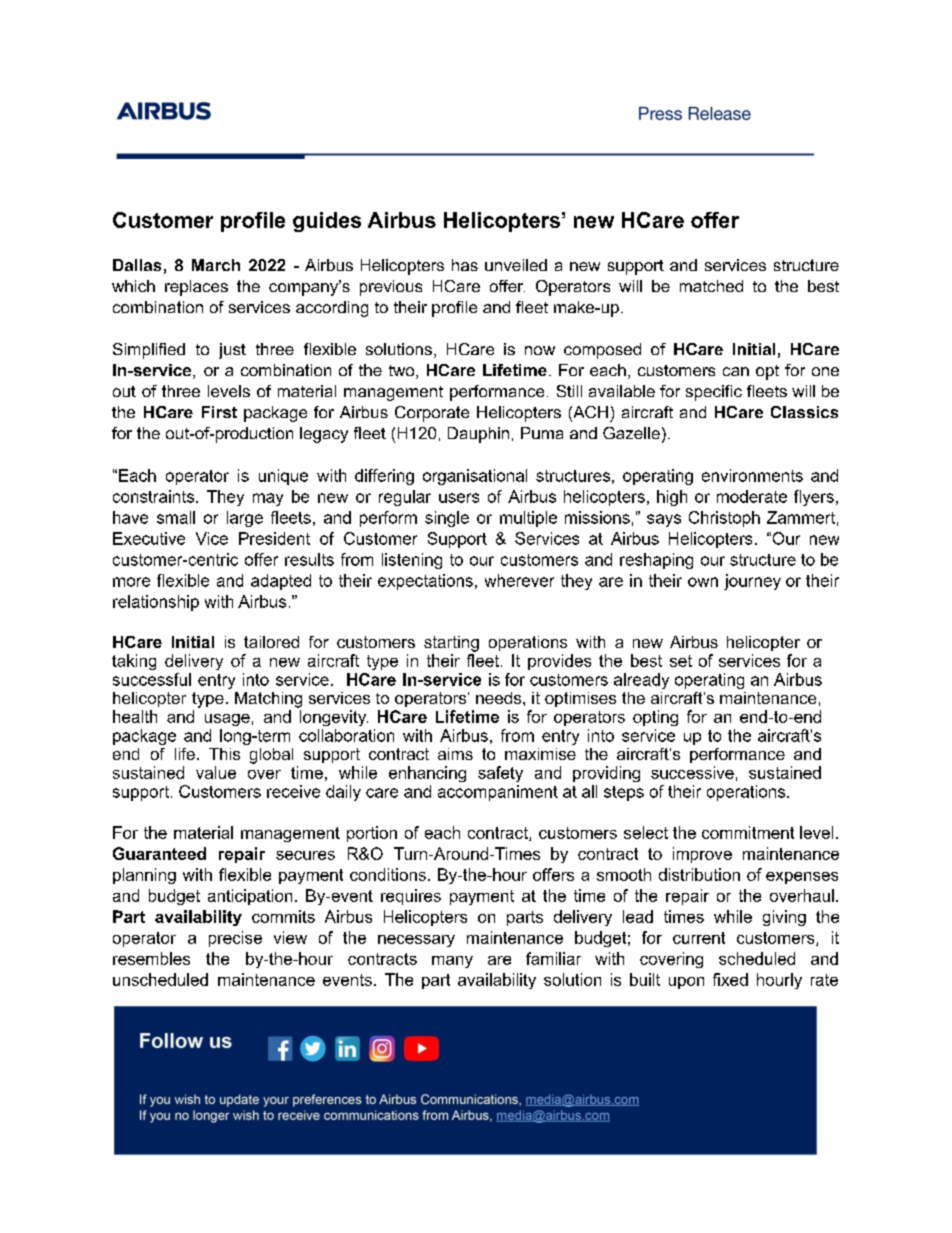 This screenshot has height=1233, width=952. What do you see at coordinates (156, 603) in the screenshot?
I see `relationship` at bounding box center [156, 603].
